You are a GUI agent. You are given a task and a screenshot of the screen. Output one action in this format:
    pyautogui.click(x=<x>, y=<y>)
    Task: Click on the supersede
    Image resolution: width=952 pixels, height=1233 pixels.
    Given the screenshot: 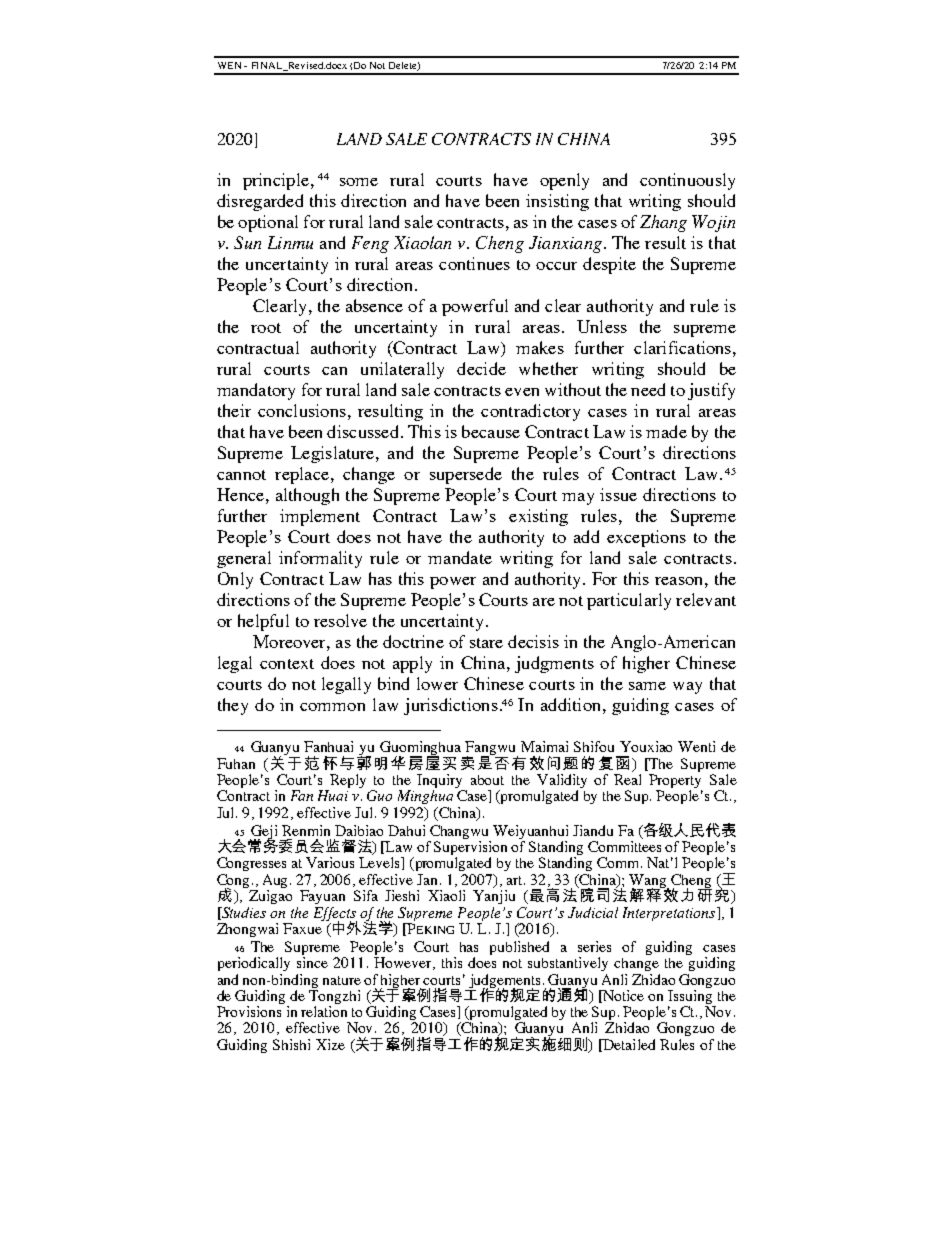 What is the action you would take?
    pyautogui.click(x=466, y=475)
